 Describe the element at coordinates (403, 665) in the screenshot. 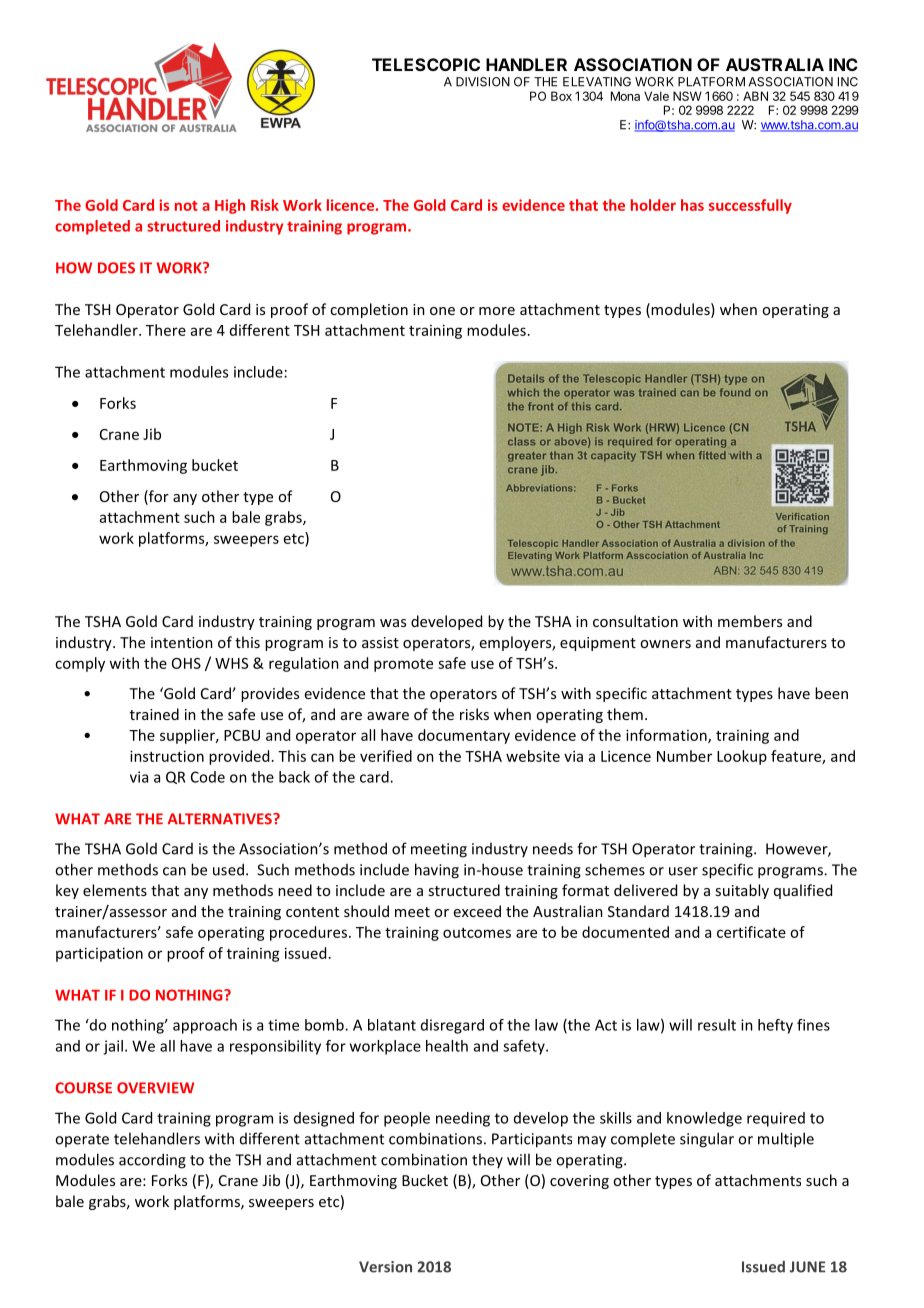

I see `promote` at that location.
